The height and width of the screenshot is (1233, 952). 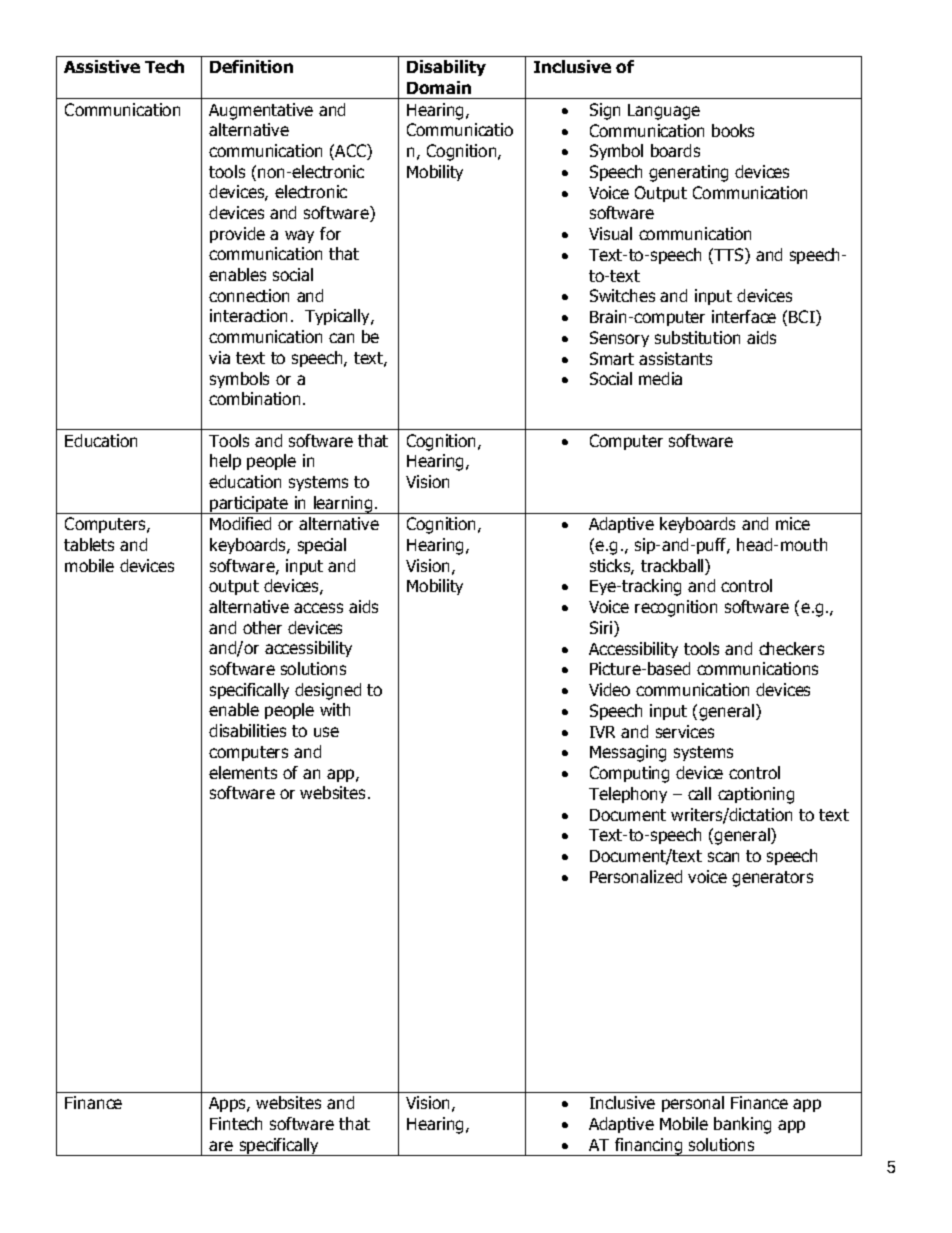 What do you see at coordinates (439, 87) in the screenshot?
I see `Domain` at bounding box center [439, 87].
